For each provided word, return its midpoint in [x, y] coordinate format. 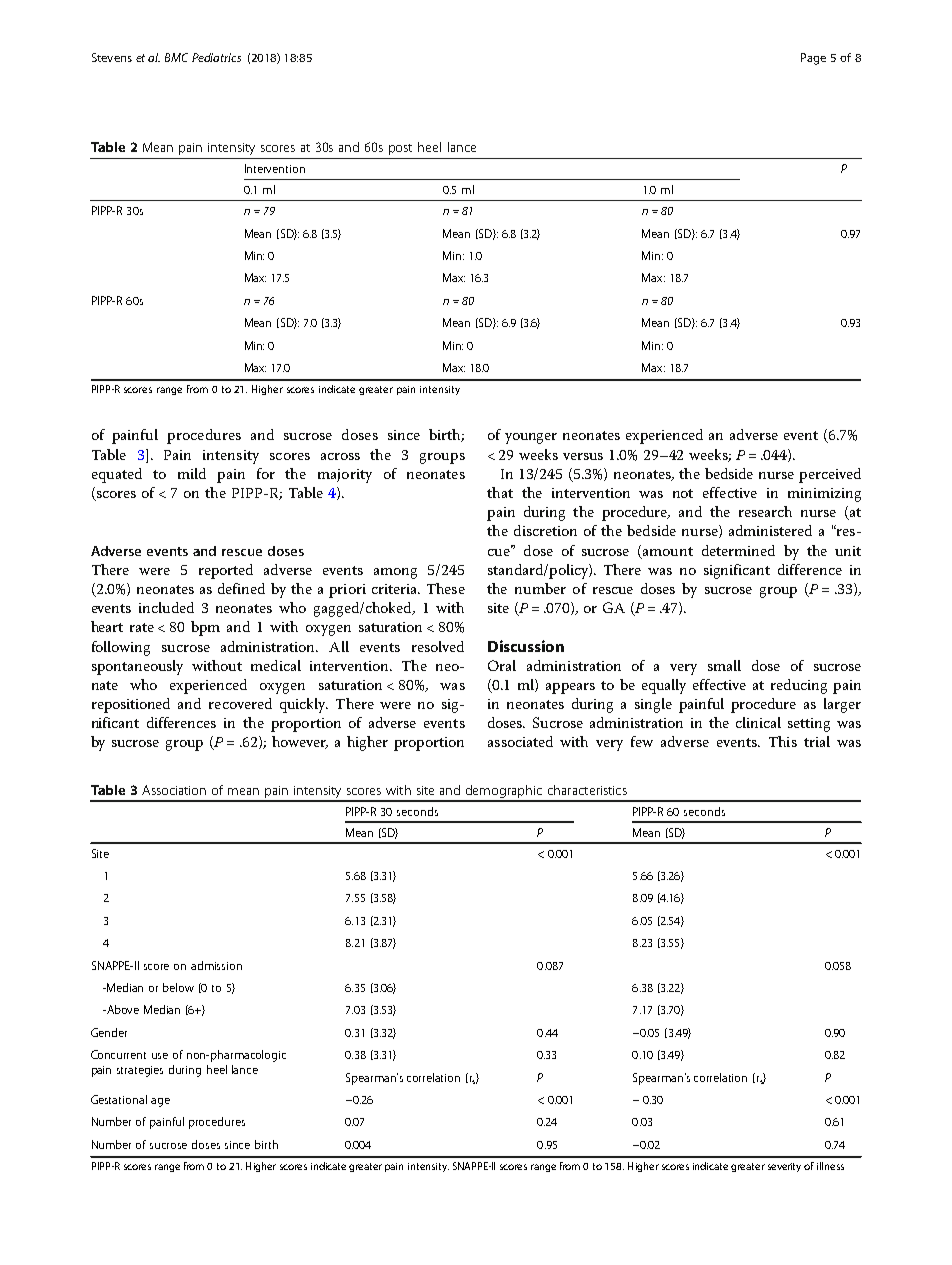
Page [813, 59]
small [724, 665]
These [446, 588]
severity [784, 1167]
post [400, 149]
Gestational [119, 1099]
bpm [205, 628]
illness [830, 1166]
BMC [176, 57]
